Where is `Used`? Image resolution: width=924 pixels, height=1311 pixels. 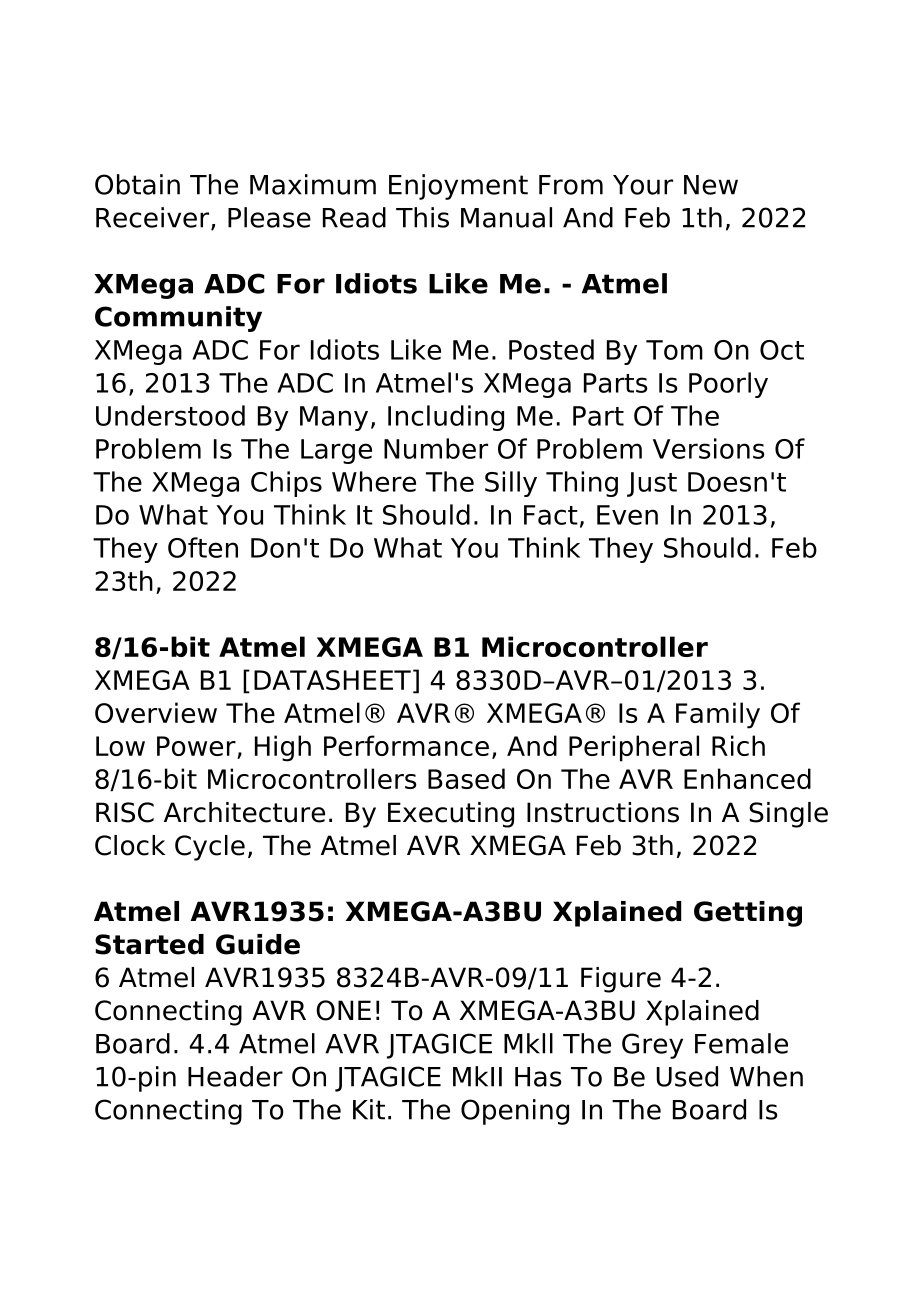
Used is located at coordinates (687, 1076).
